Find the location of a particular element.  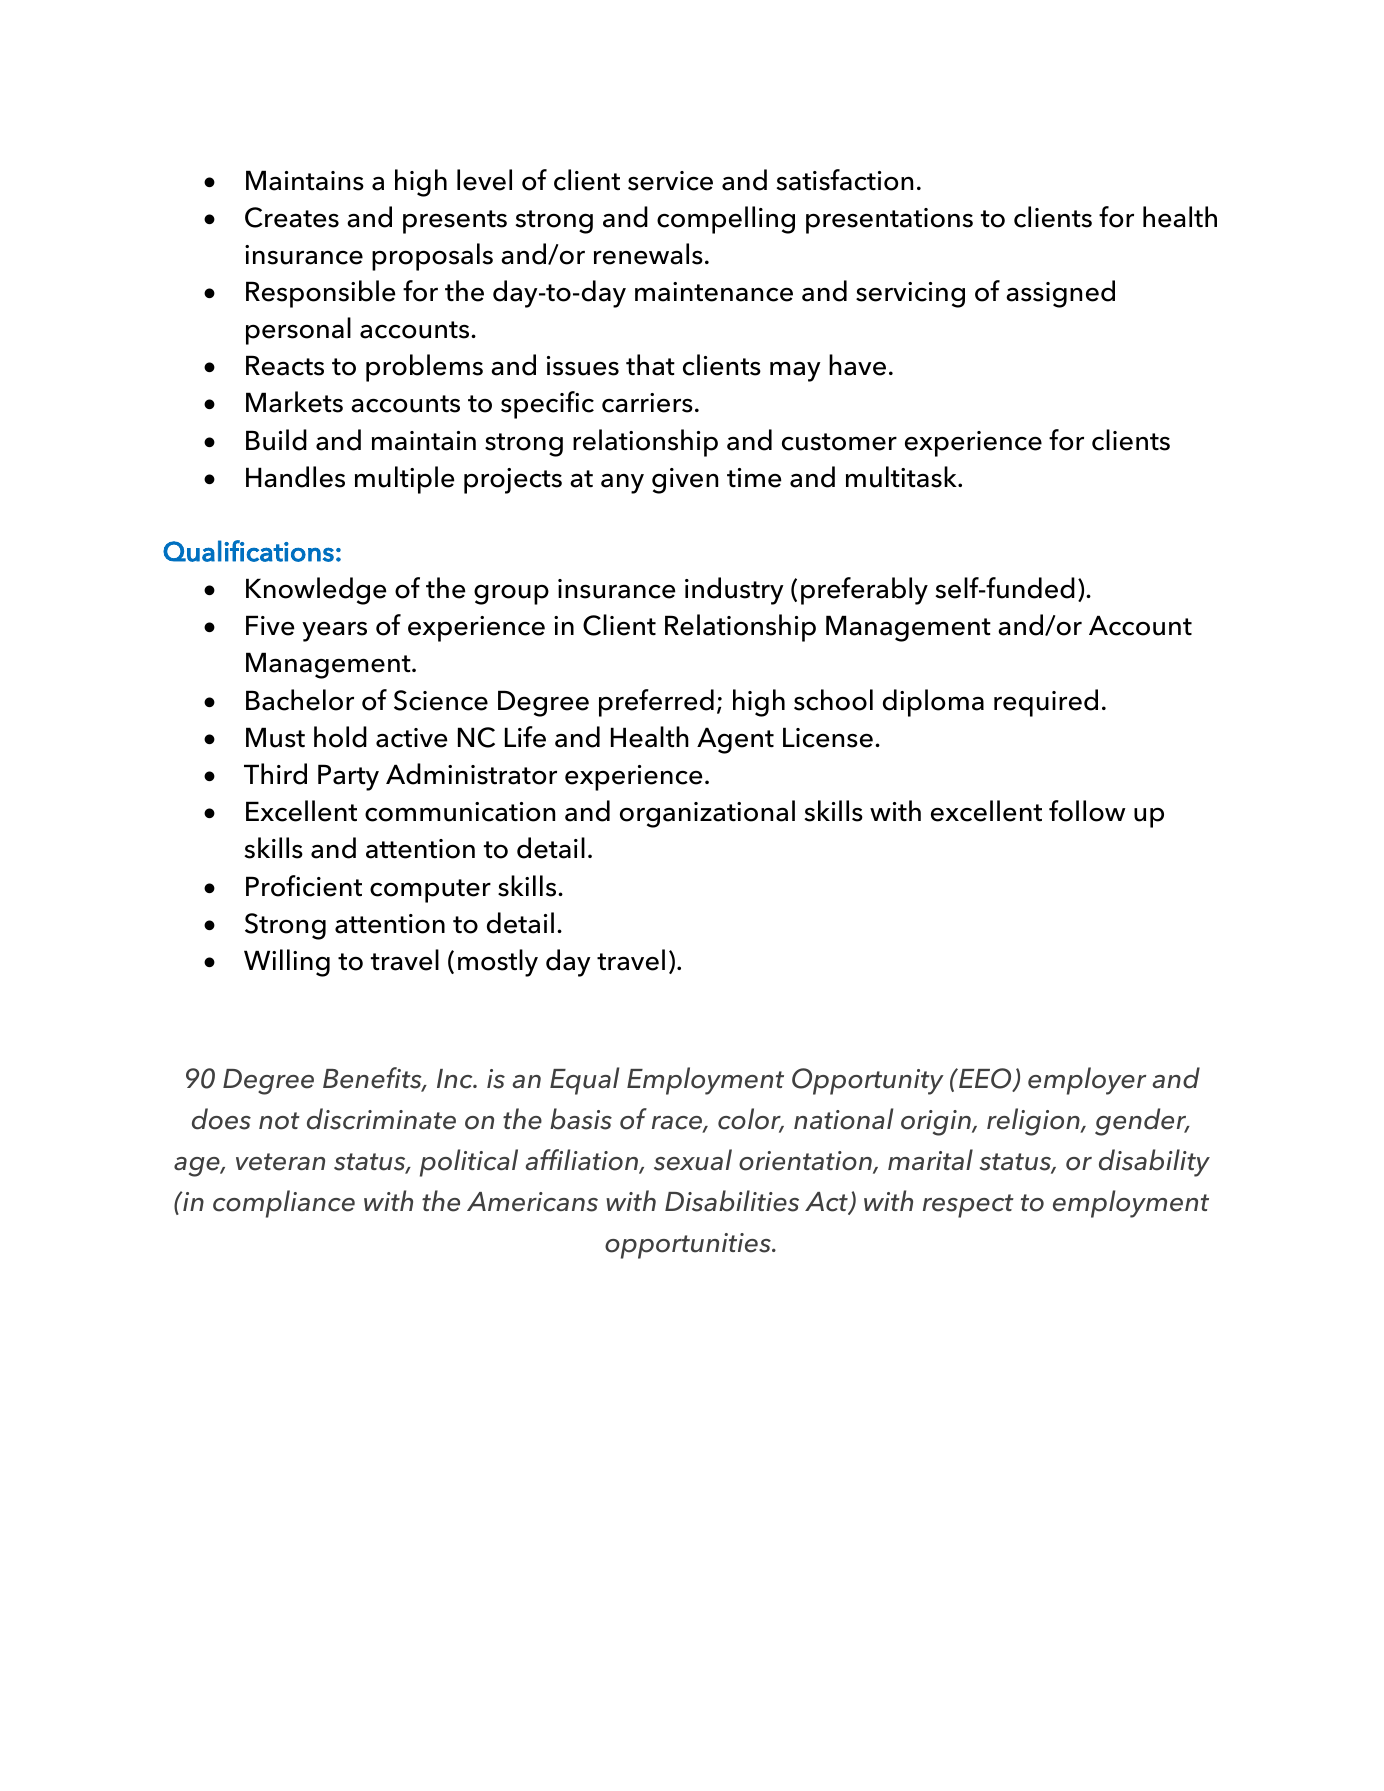

Creates is located at coordinates (292, 217).
